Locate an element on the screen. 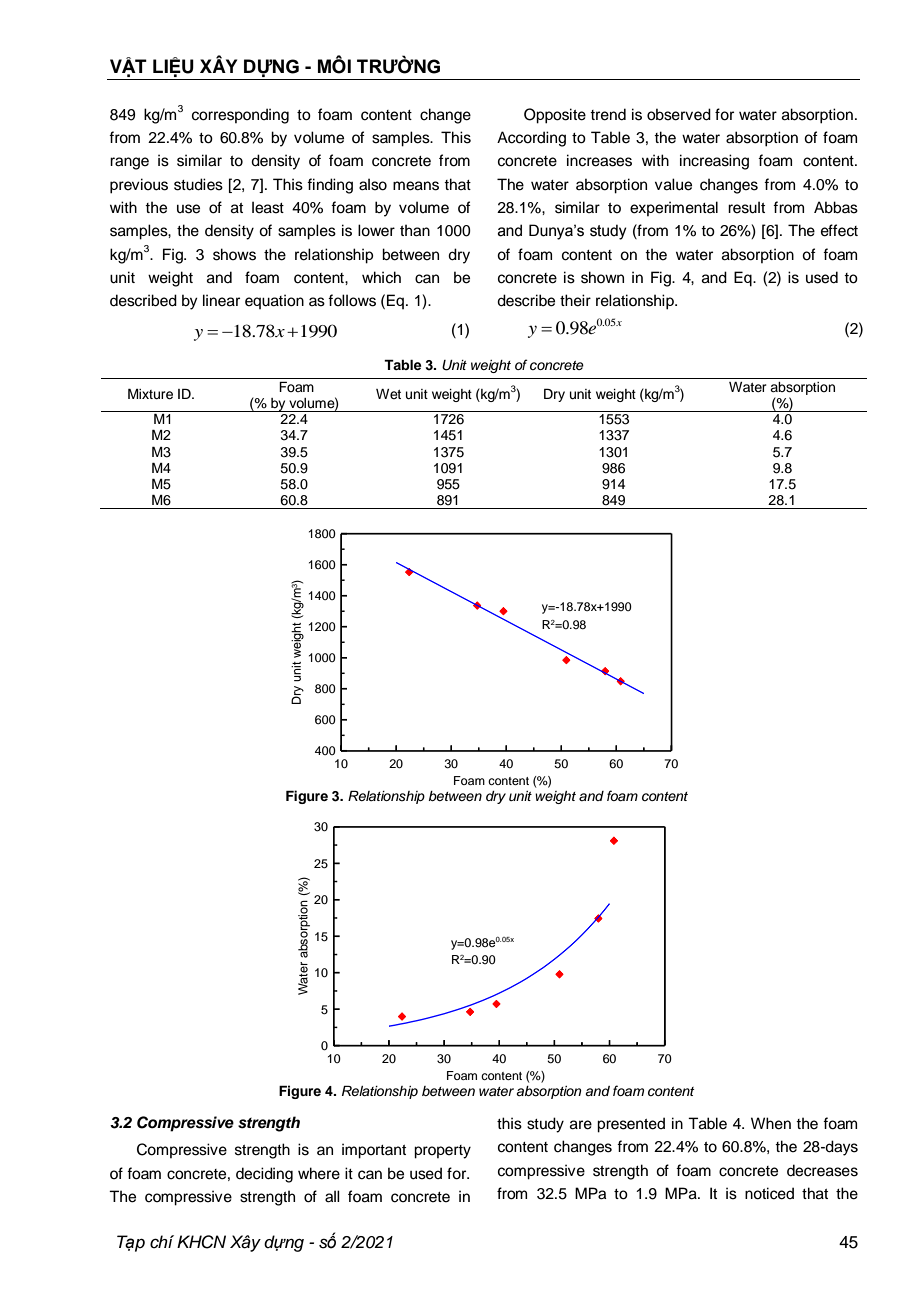 Image resolution: width=924 pixels, height=1308 pixels. important is located at coordinates (374, 1151).
